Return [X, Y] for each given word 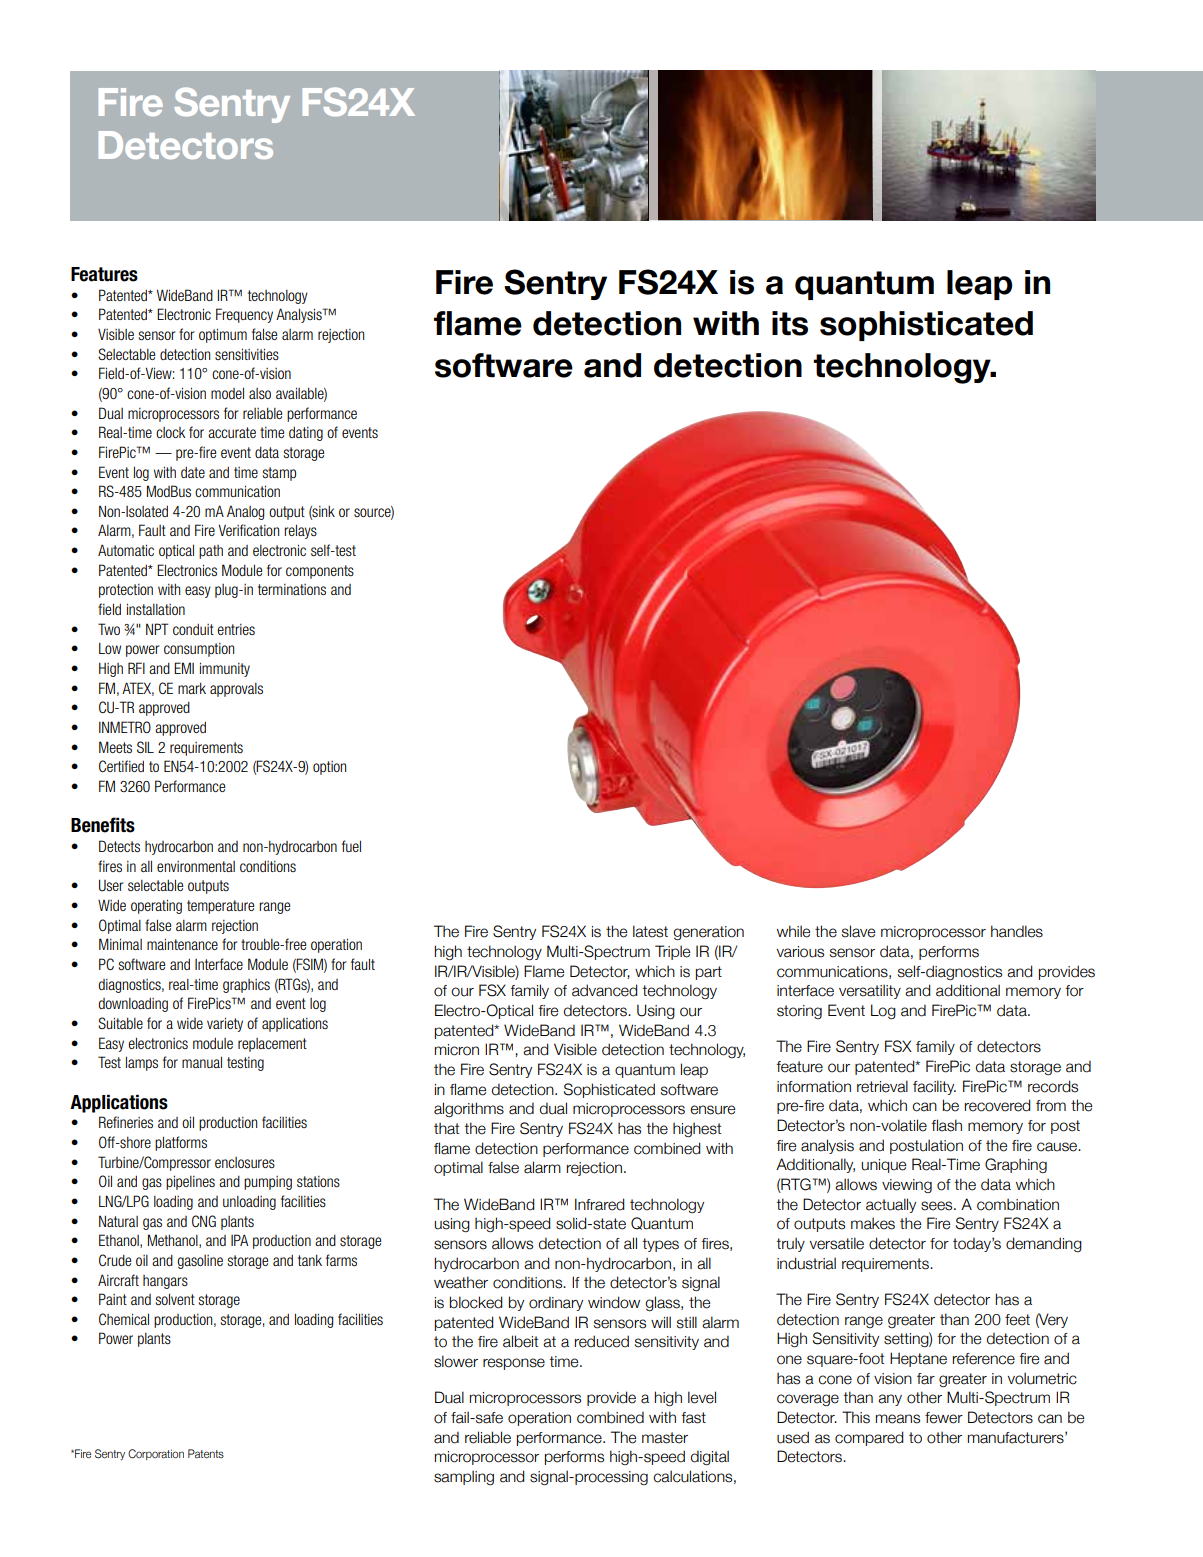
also [260, 393]
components [320, 572]
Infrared [600, 1204]
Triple [673, 952]
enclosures [245, 1162]
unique [884, 1166]
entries [236, 629]
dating [306, 434]
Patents [206, 1453]
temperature [220, 907]
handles [1017, 931]
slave [859, 931]
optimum [223, 335]
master [665, 1438]
